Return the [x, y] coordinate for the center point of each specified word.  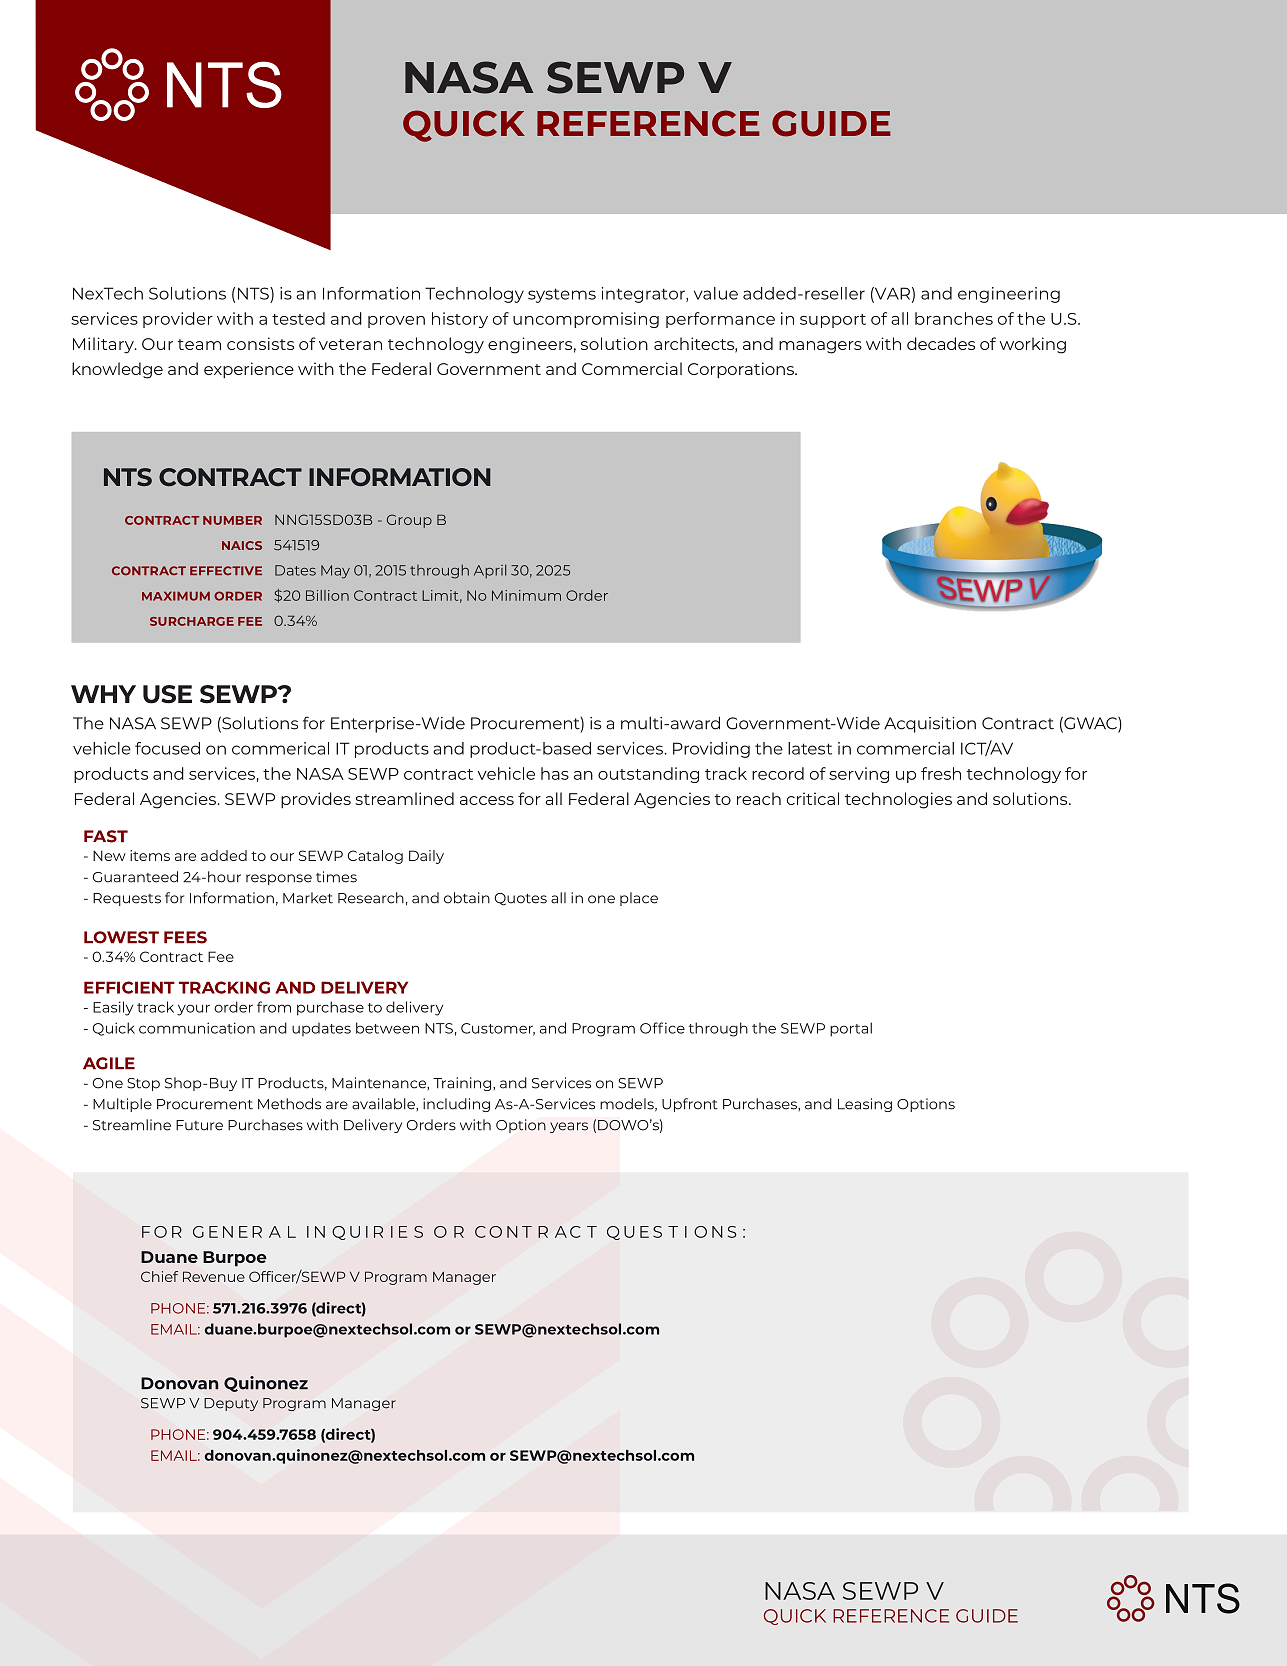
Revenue [214, 1276]
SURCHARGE [192, 621]
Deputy [231, 1404]
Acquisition [930, 725]
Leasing [865, 1105]
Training [463, 1084]
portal [851, 1029]
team [199, 344]
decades [941, 343]
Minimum [526, 595]
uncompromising [586, 320]
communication [197, 1028]
